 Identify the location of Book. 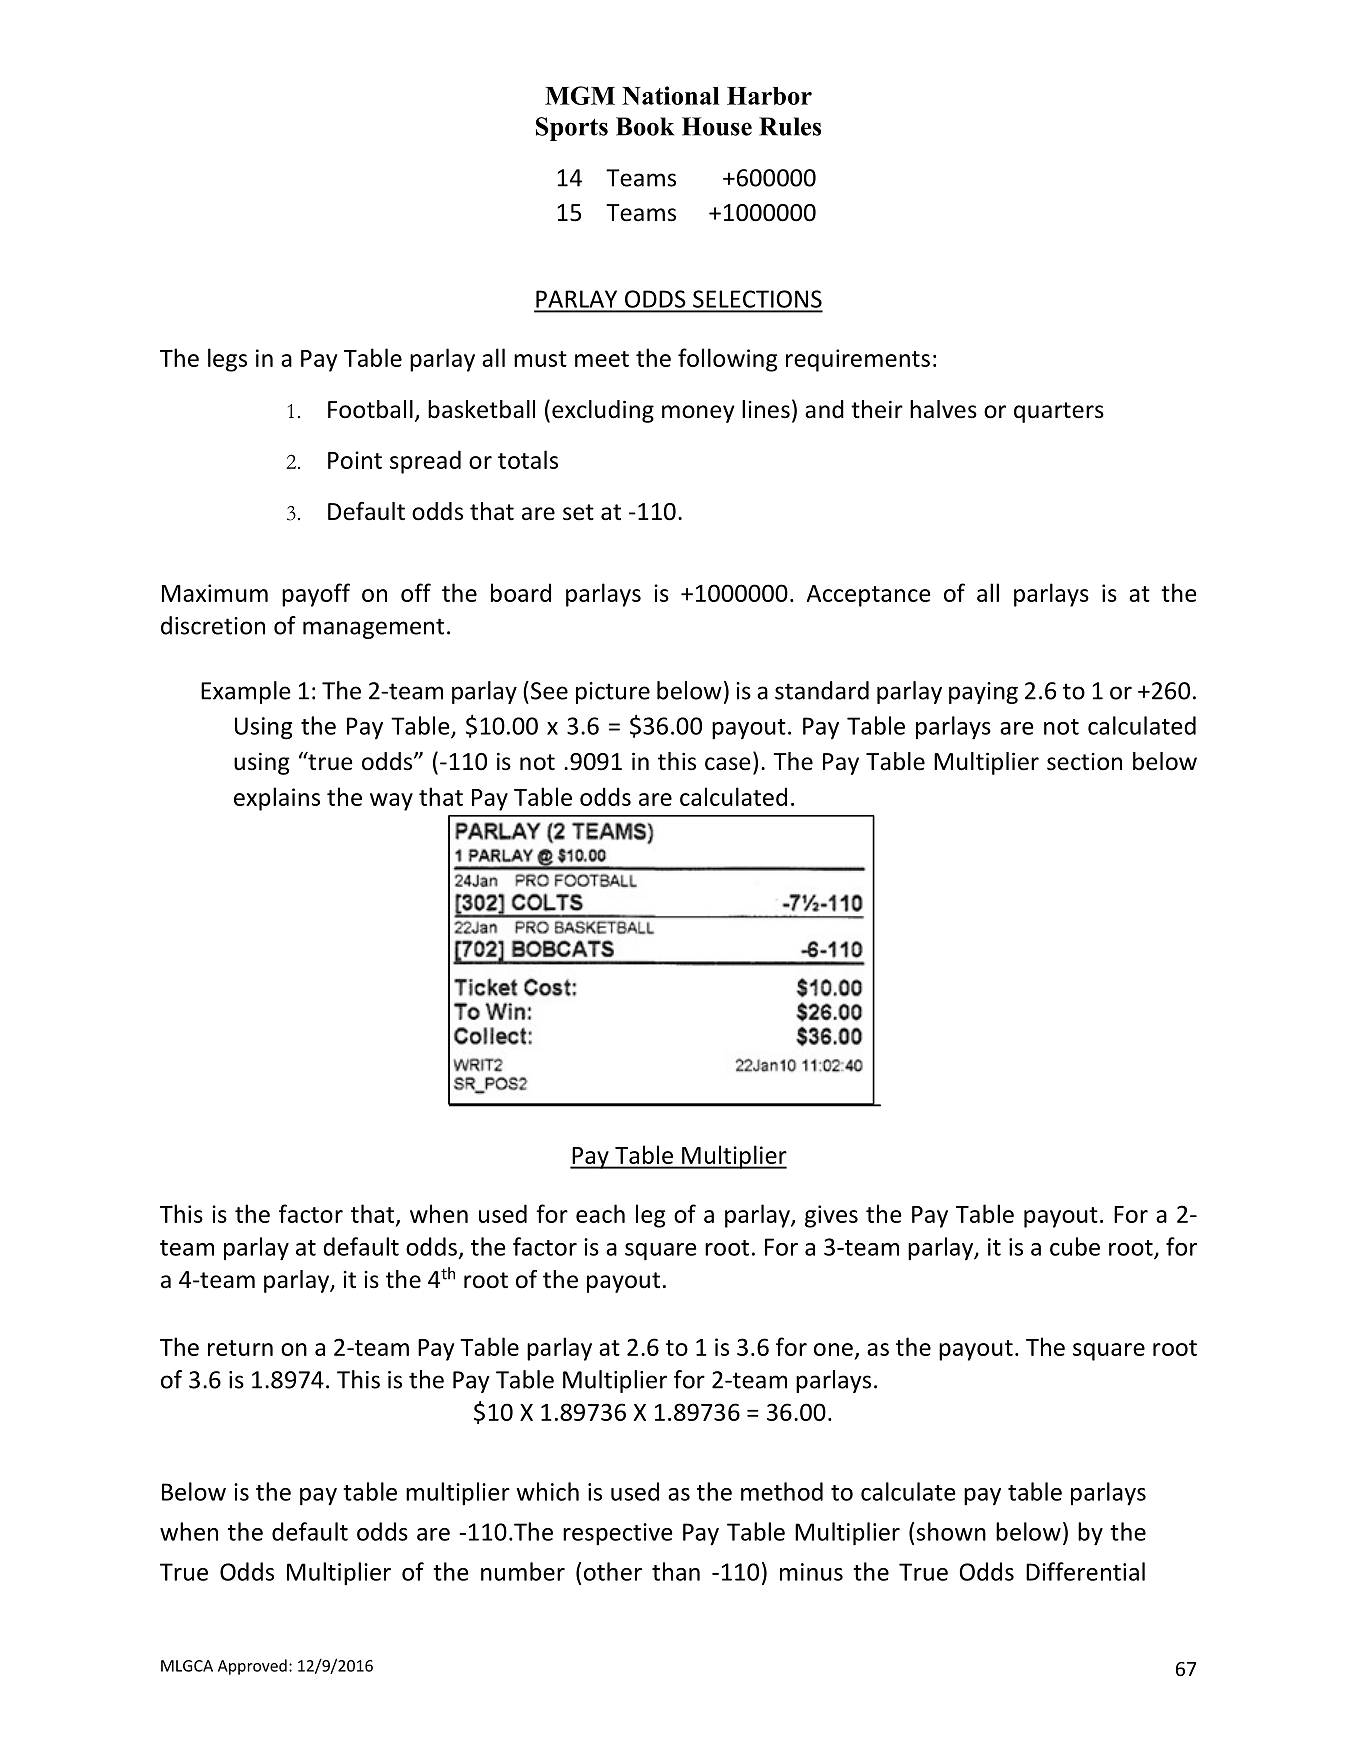
(645, 126).
